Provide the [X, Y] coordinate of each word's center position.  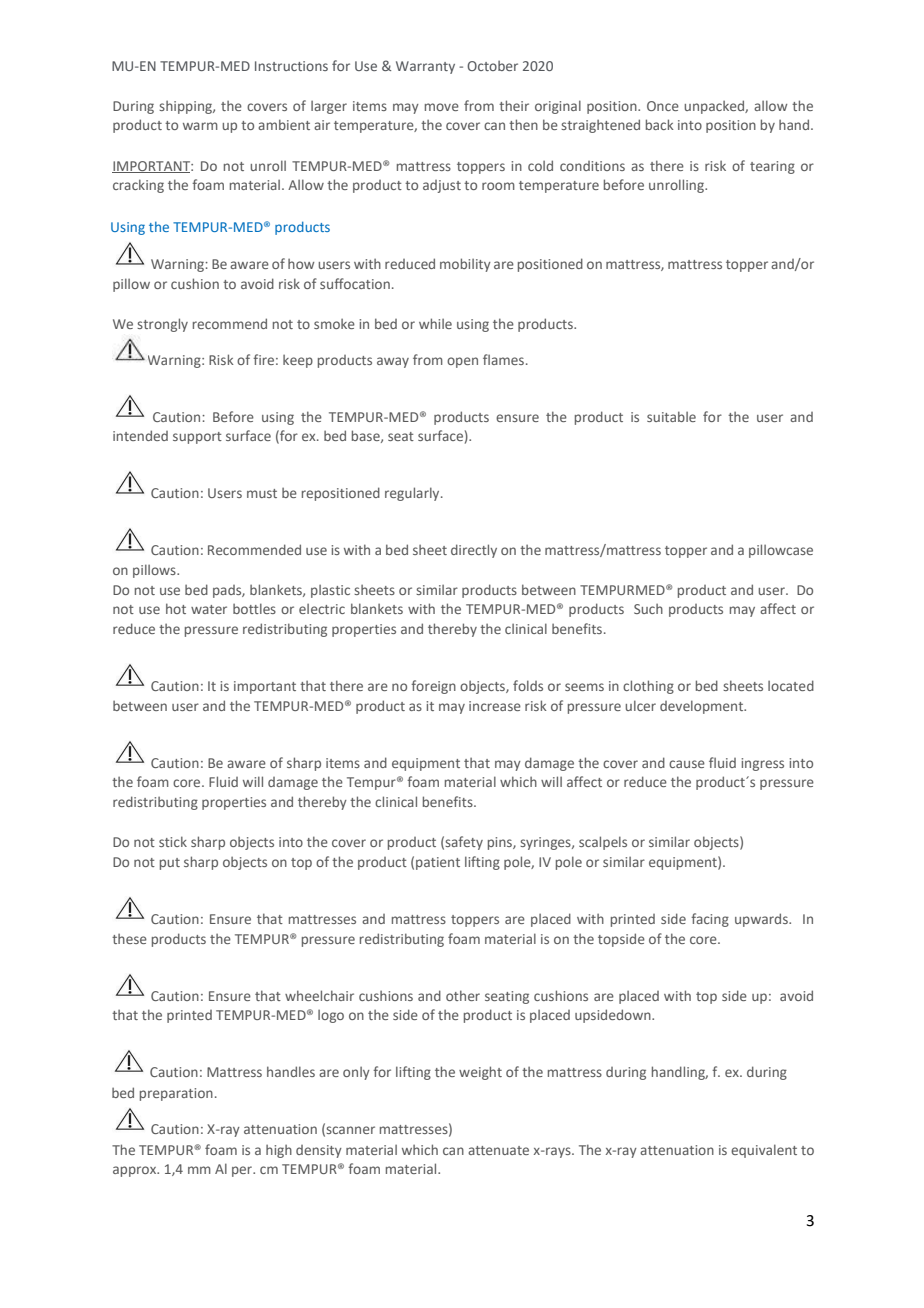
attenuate [498, 1150]
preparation [176, 1094]
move [442, 107]
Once [663, 106]
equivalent [764, 1151]
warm [200, 126]
